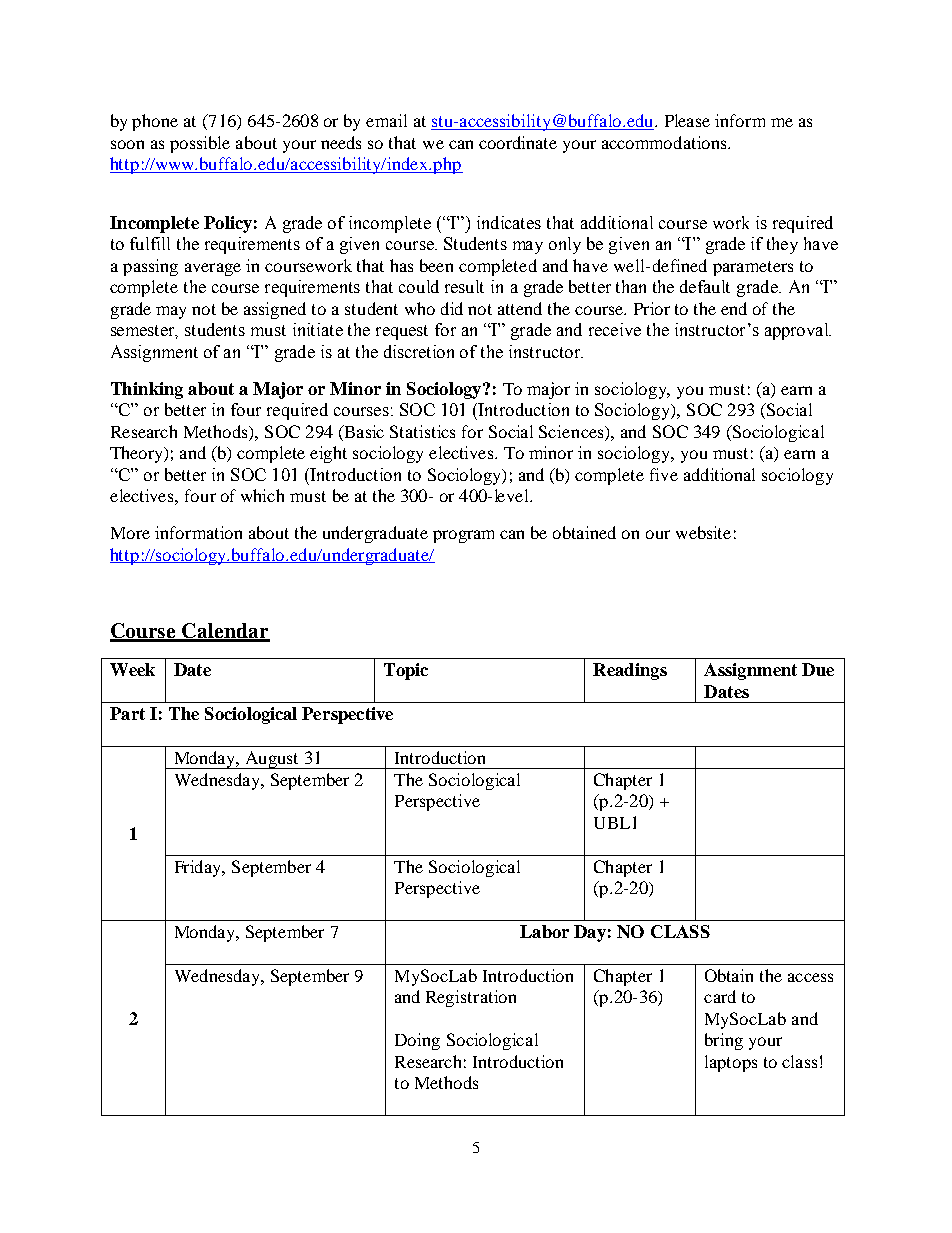 The width and height of the image is (952, 1233). What do you see at coordinates (406, 671) in the image?
I see `Topic` at bounding box center [406, 671].
